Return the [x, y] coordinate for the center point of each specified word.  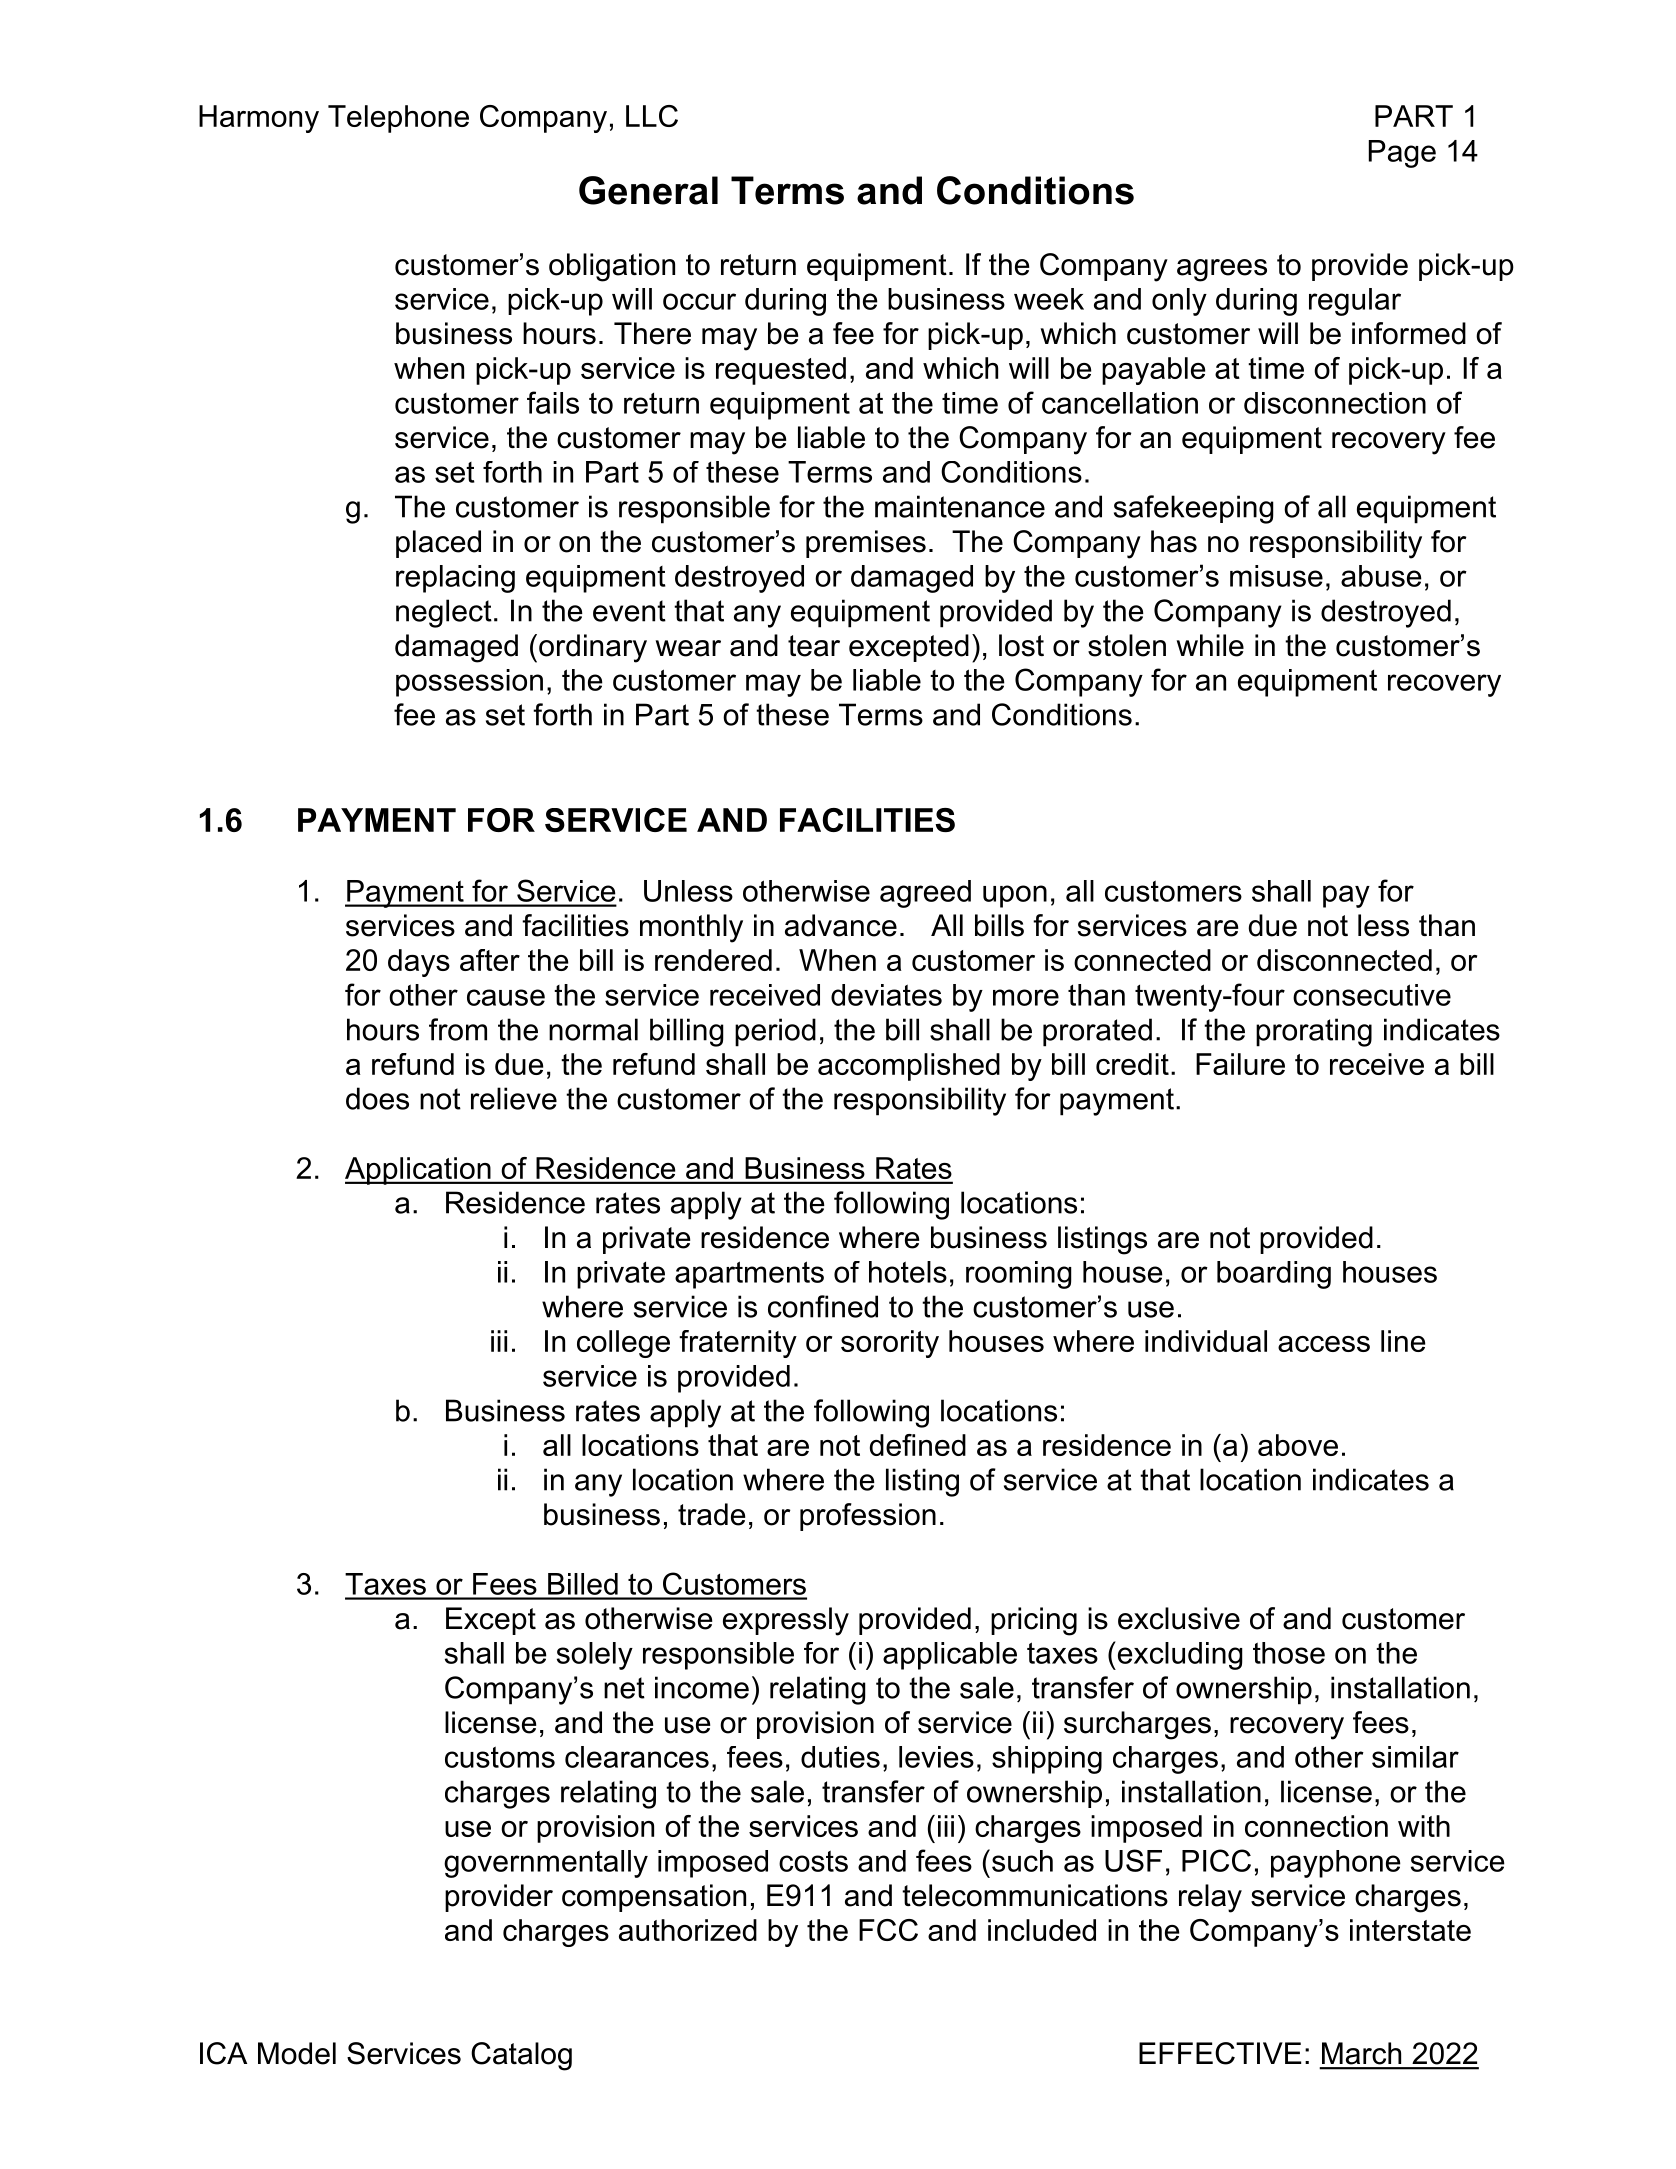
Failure [1240, 1064]
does [377, 1098]
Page [1402, 154]
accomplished [909, 1067]
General [648, 190]
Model [297, 2053]
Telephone [398, 119]
